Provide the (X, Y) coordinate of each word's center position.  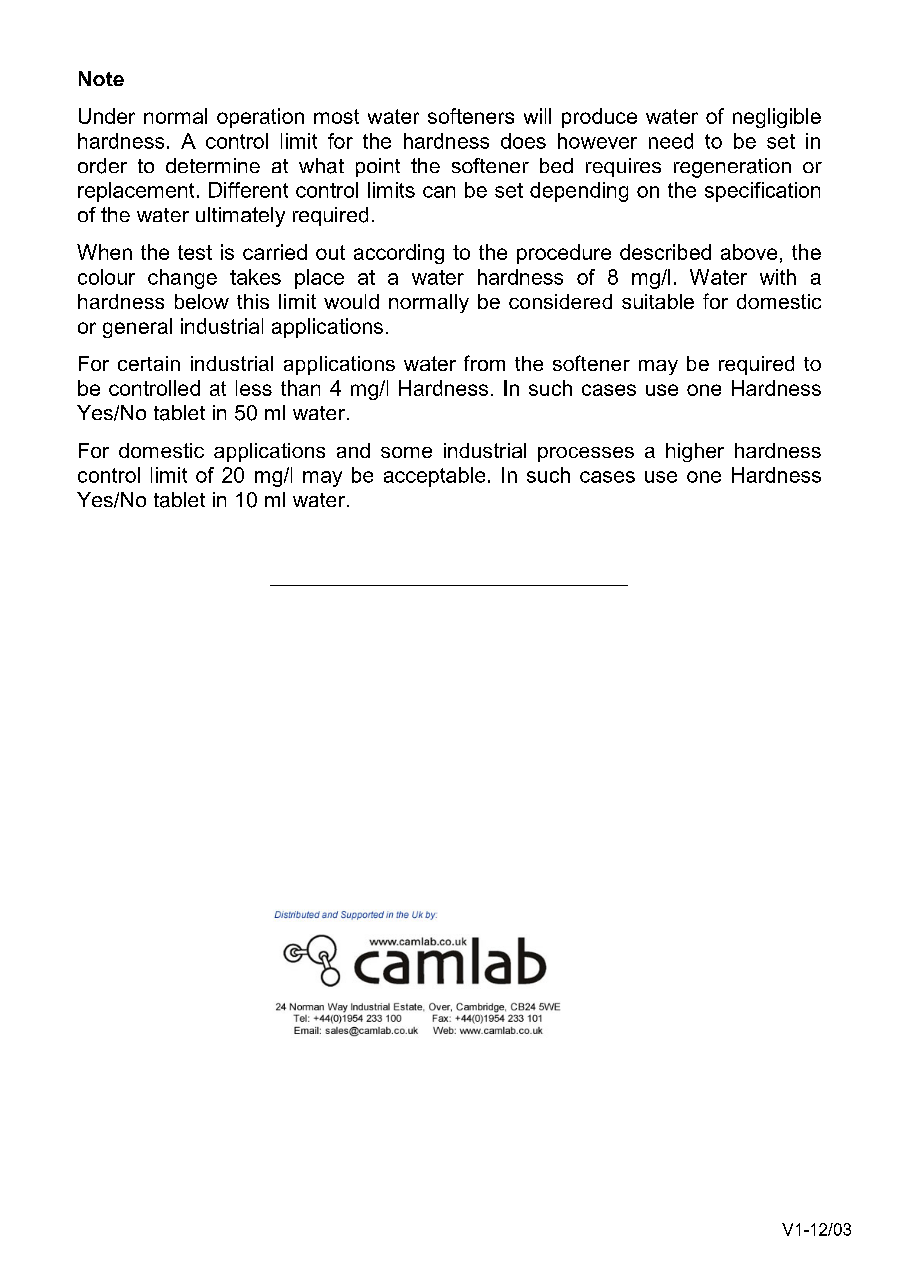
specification (762, 192)
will (537, 116)
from (484, 363)
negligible (777, 118)
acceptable (434, 477)
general (137, 328)
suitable (658, 301)
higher (695, 452)
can (439, 192)
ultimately (240, 217)
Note (101, 78)
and (353, 450)
